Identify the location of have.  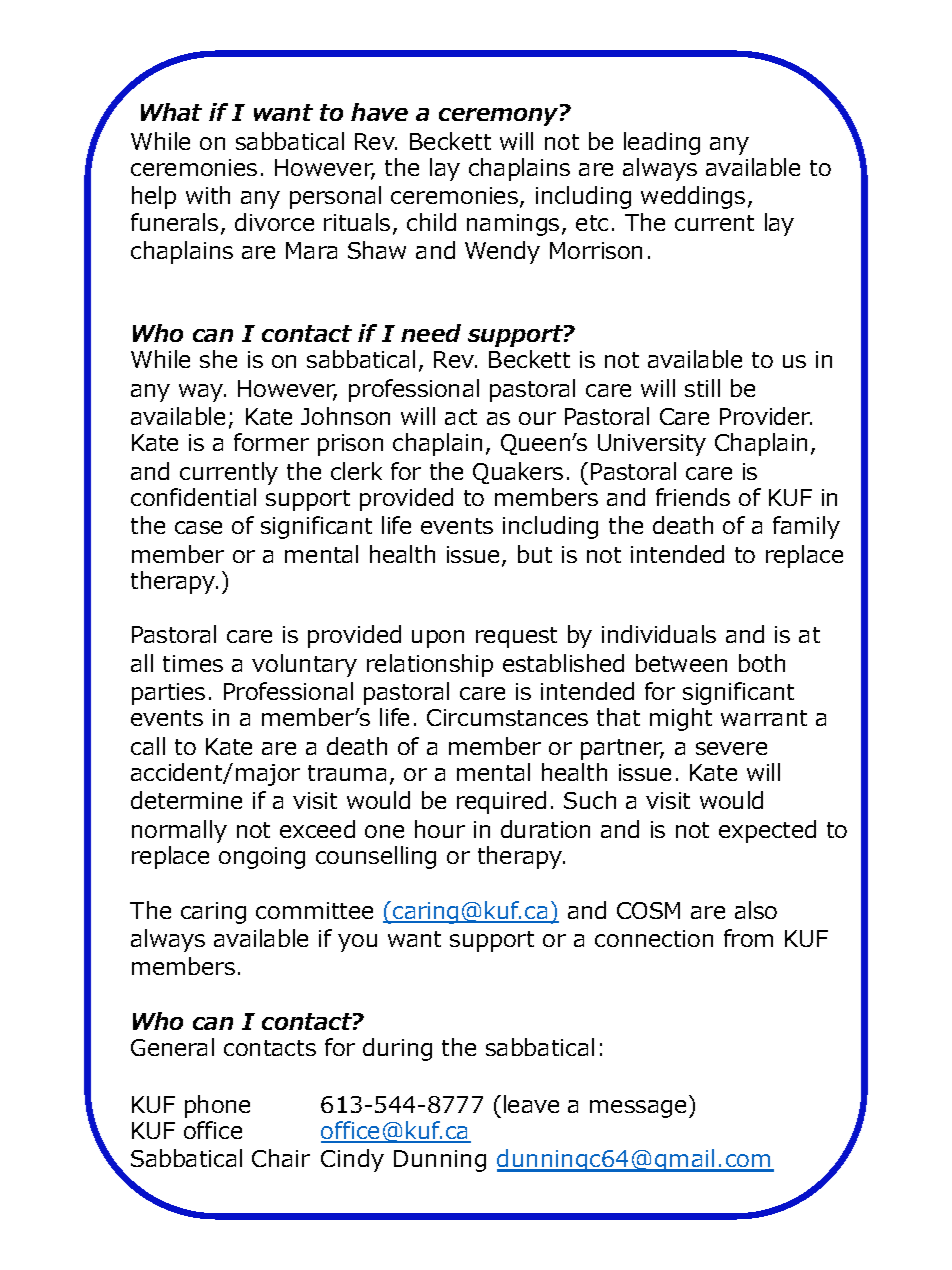
(379, 112).
